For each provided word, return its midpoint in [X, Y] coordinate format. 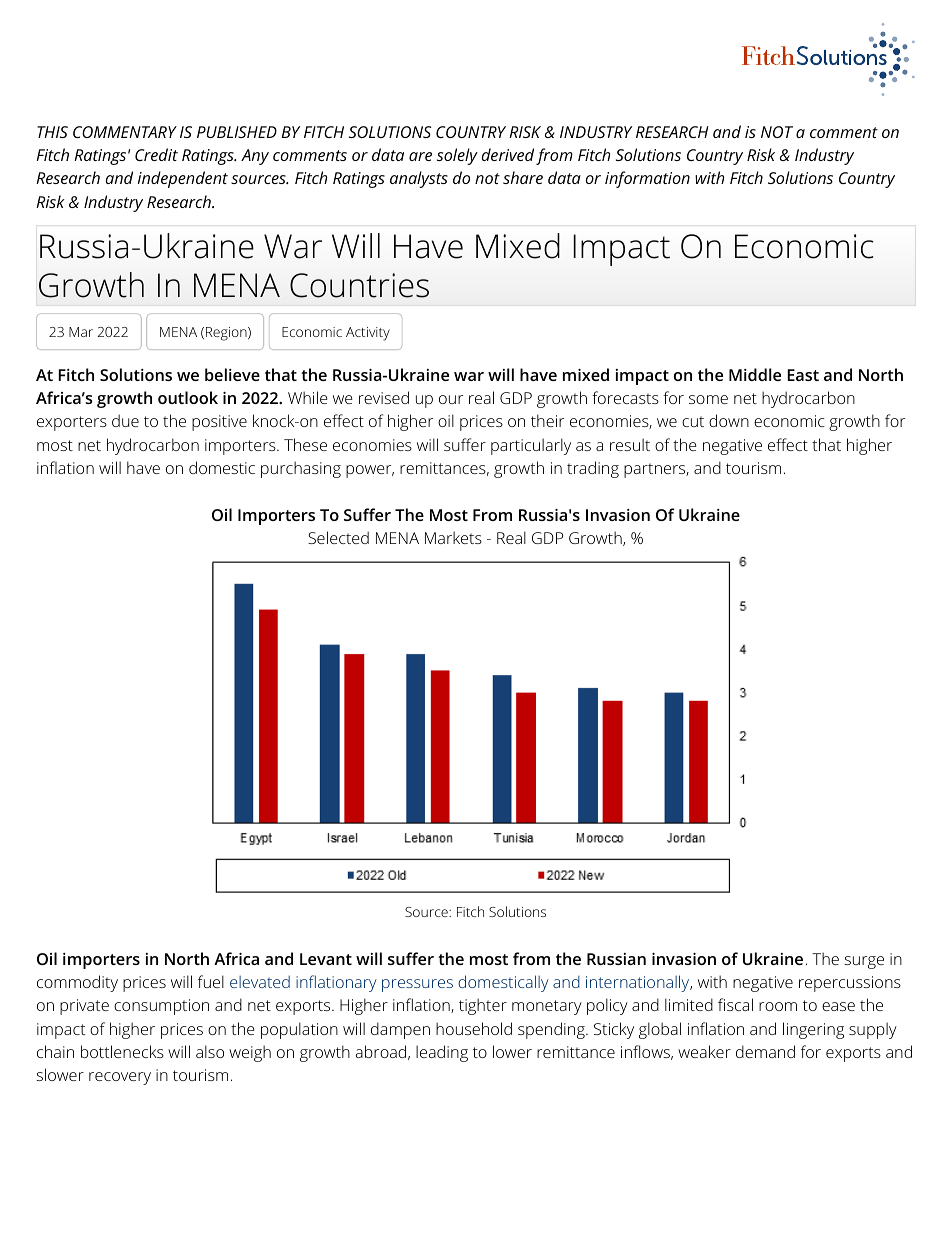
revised [384, 397]
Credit [156, 154]
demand [765, 1051]
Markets [453, 537]
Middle [755, 374]
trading [593, 469]
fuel [211, 981]
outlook [188, 397]
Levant [326, 959]
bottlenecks [122, 1051]
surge [864, 962]
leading [442, 1053]
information [647, 179]
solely [457, 156]
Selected [338, 537]
